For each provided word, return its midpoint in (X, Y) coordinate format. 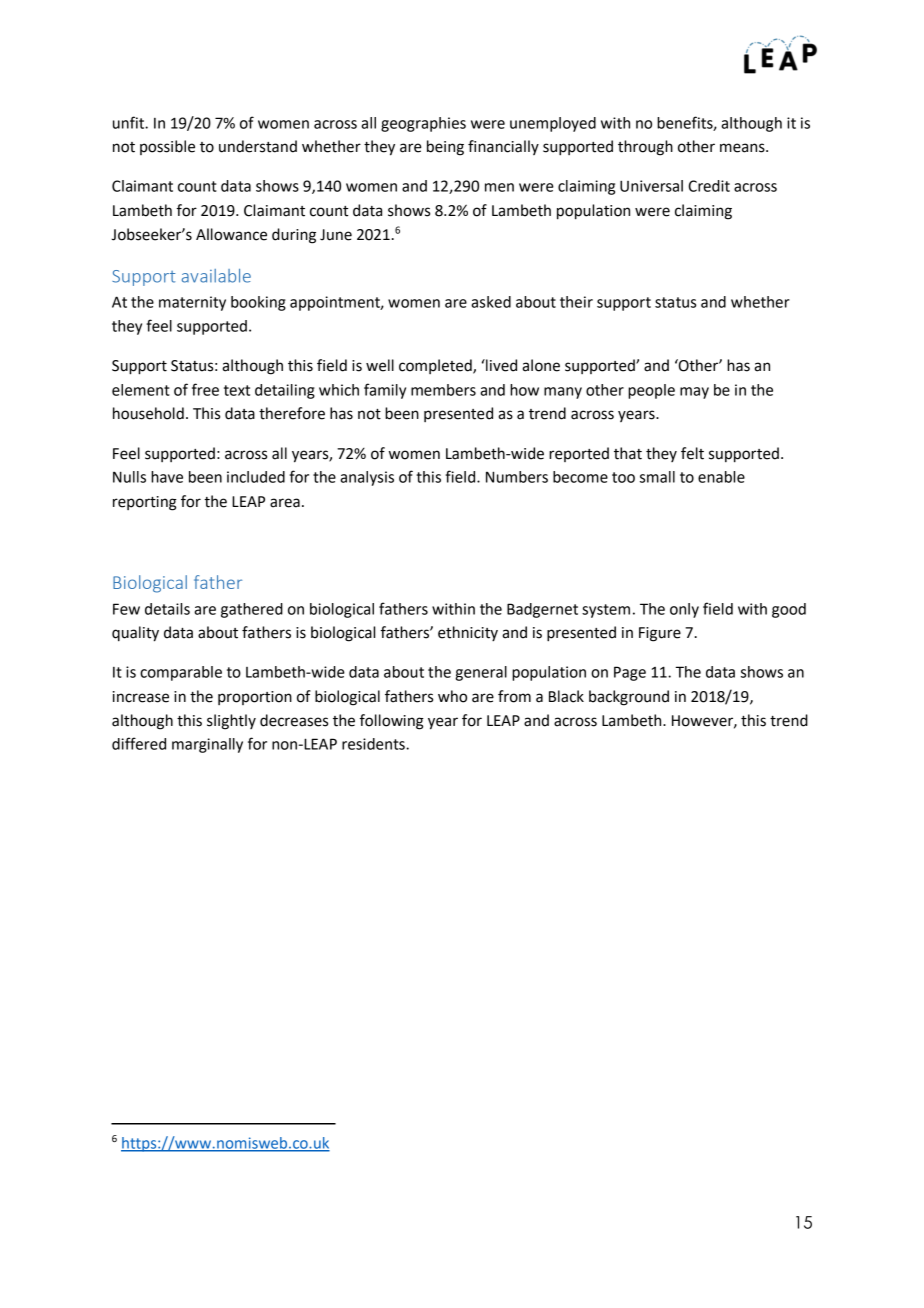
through (645, 148)
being (445, 148)
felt (692, 453)
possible (167, 147)
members (443, 390)
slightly (231, 722)
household (148, 413)
